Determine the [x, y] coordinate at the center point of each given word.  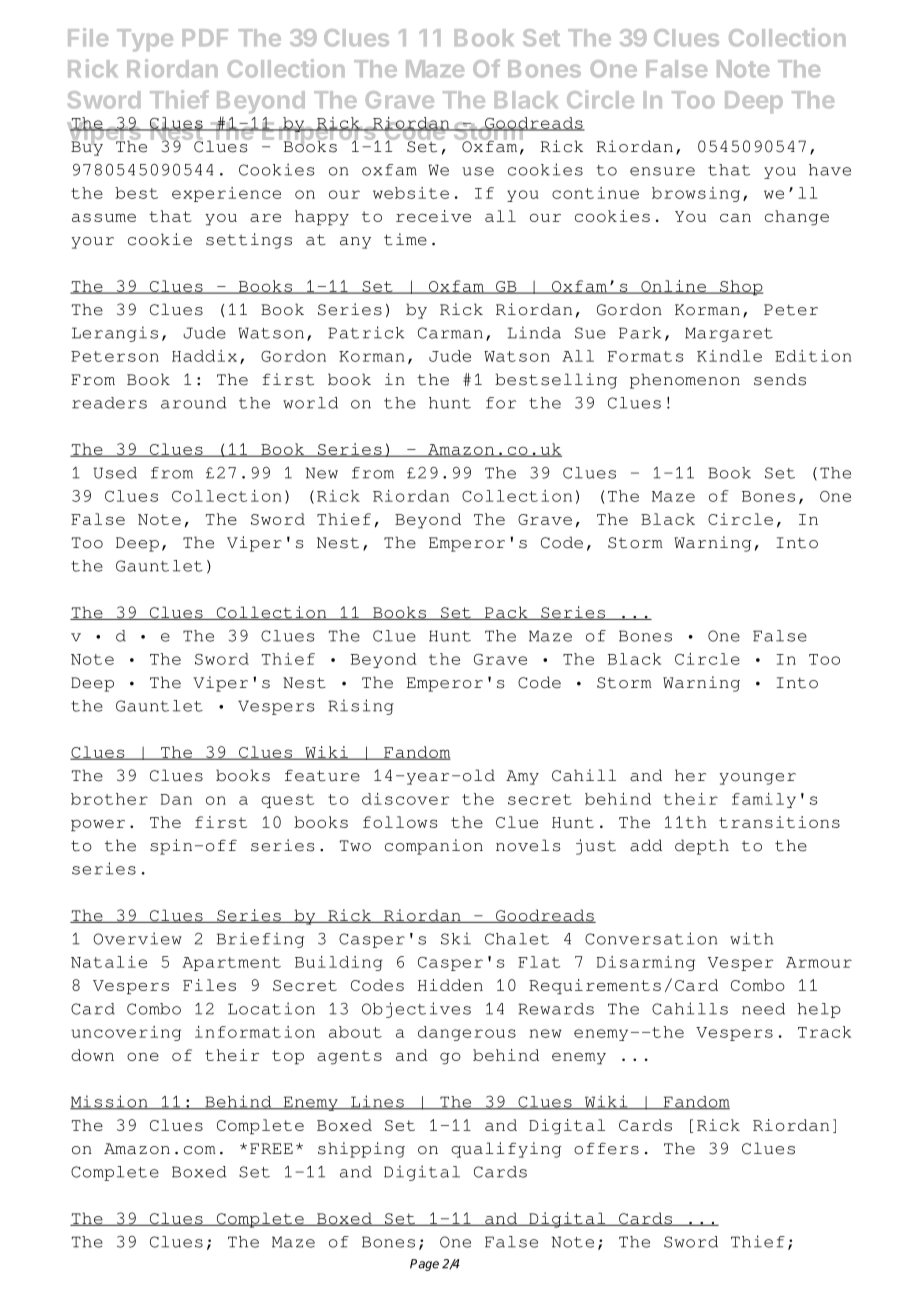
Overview [137, 938]
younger [757, 779]
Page [424, 1265]
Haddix [204, 356]
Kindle [729, 356]
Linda [534, 332]
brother [109, 799]
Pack [506, 613]
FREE [271, 1148]
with [752, 938]
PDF [205, 37]
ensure [662, 171]
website [411, 193]
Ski [456, 938]
